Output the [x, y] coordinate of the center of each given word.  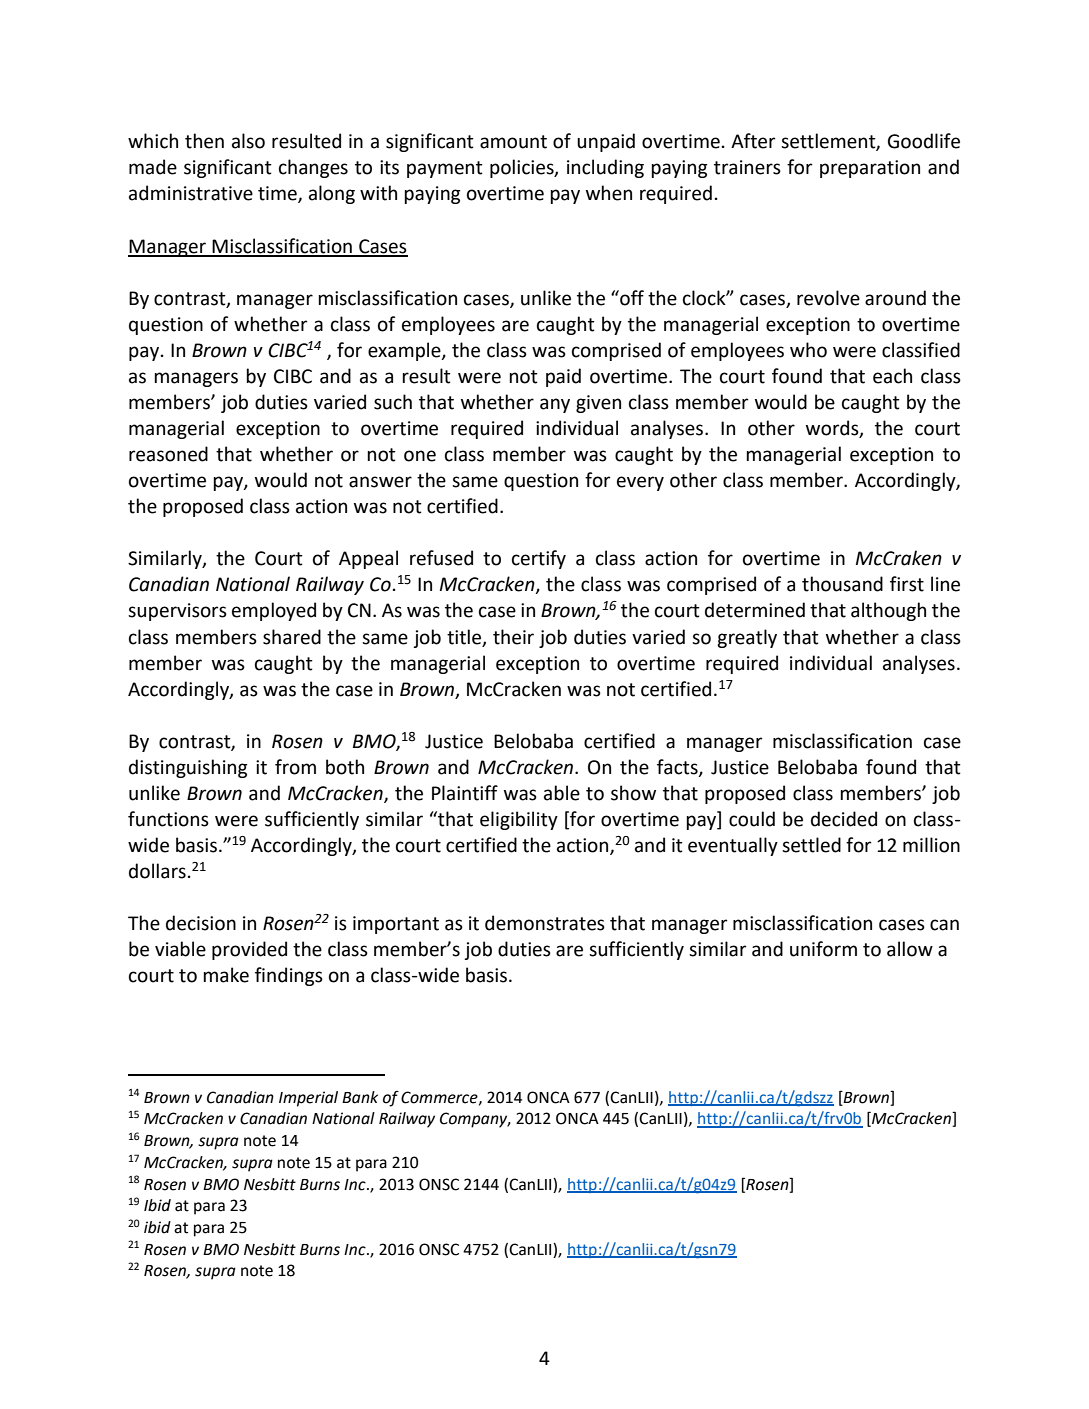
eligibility [519, 820]
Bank [360, 1097]
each [892, 376]
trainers [747, 167]
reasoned [168, 454]
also [248, 141]
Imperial [308, 1099]
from [295, 767]
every [640, 483]
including [605, 168]
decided [844, 819]
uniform [823, 949]
